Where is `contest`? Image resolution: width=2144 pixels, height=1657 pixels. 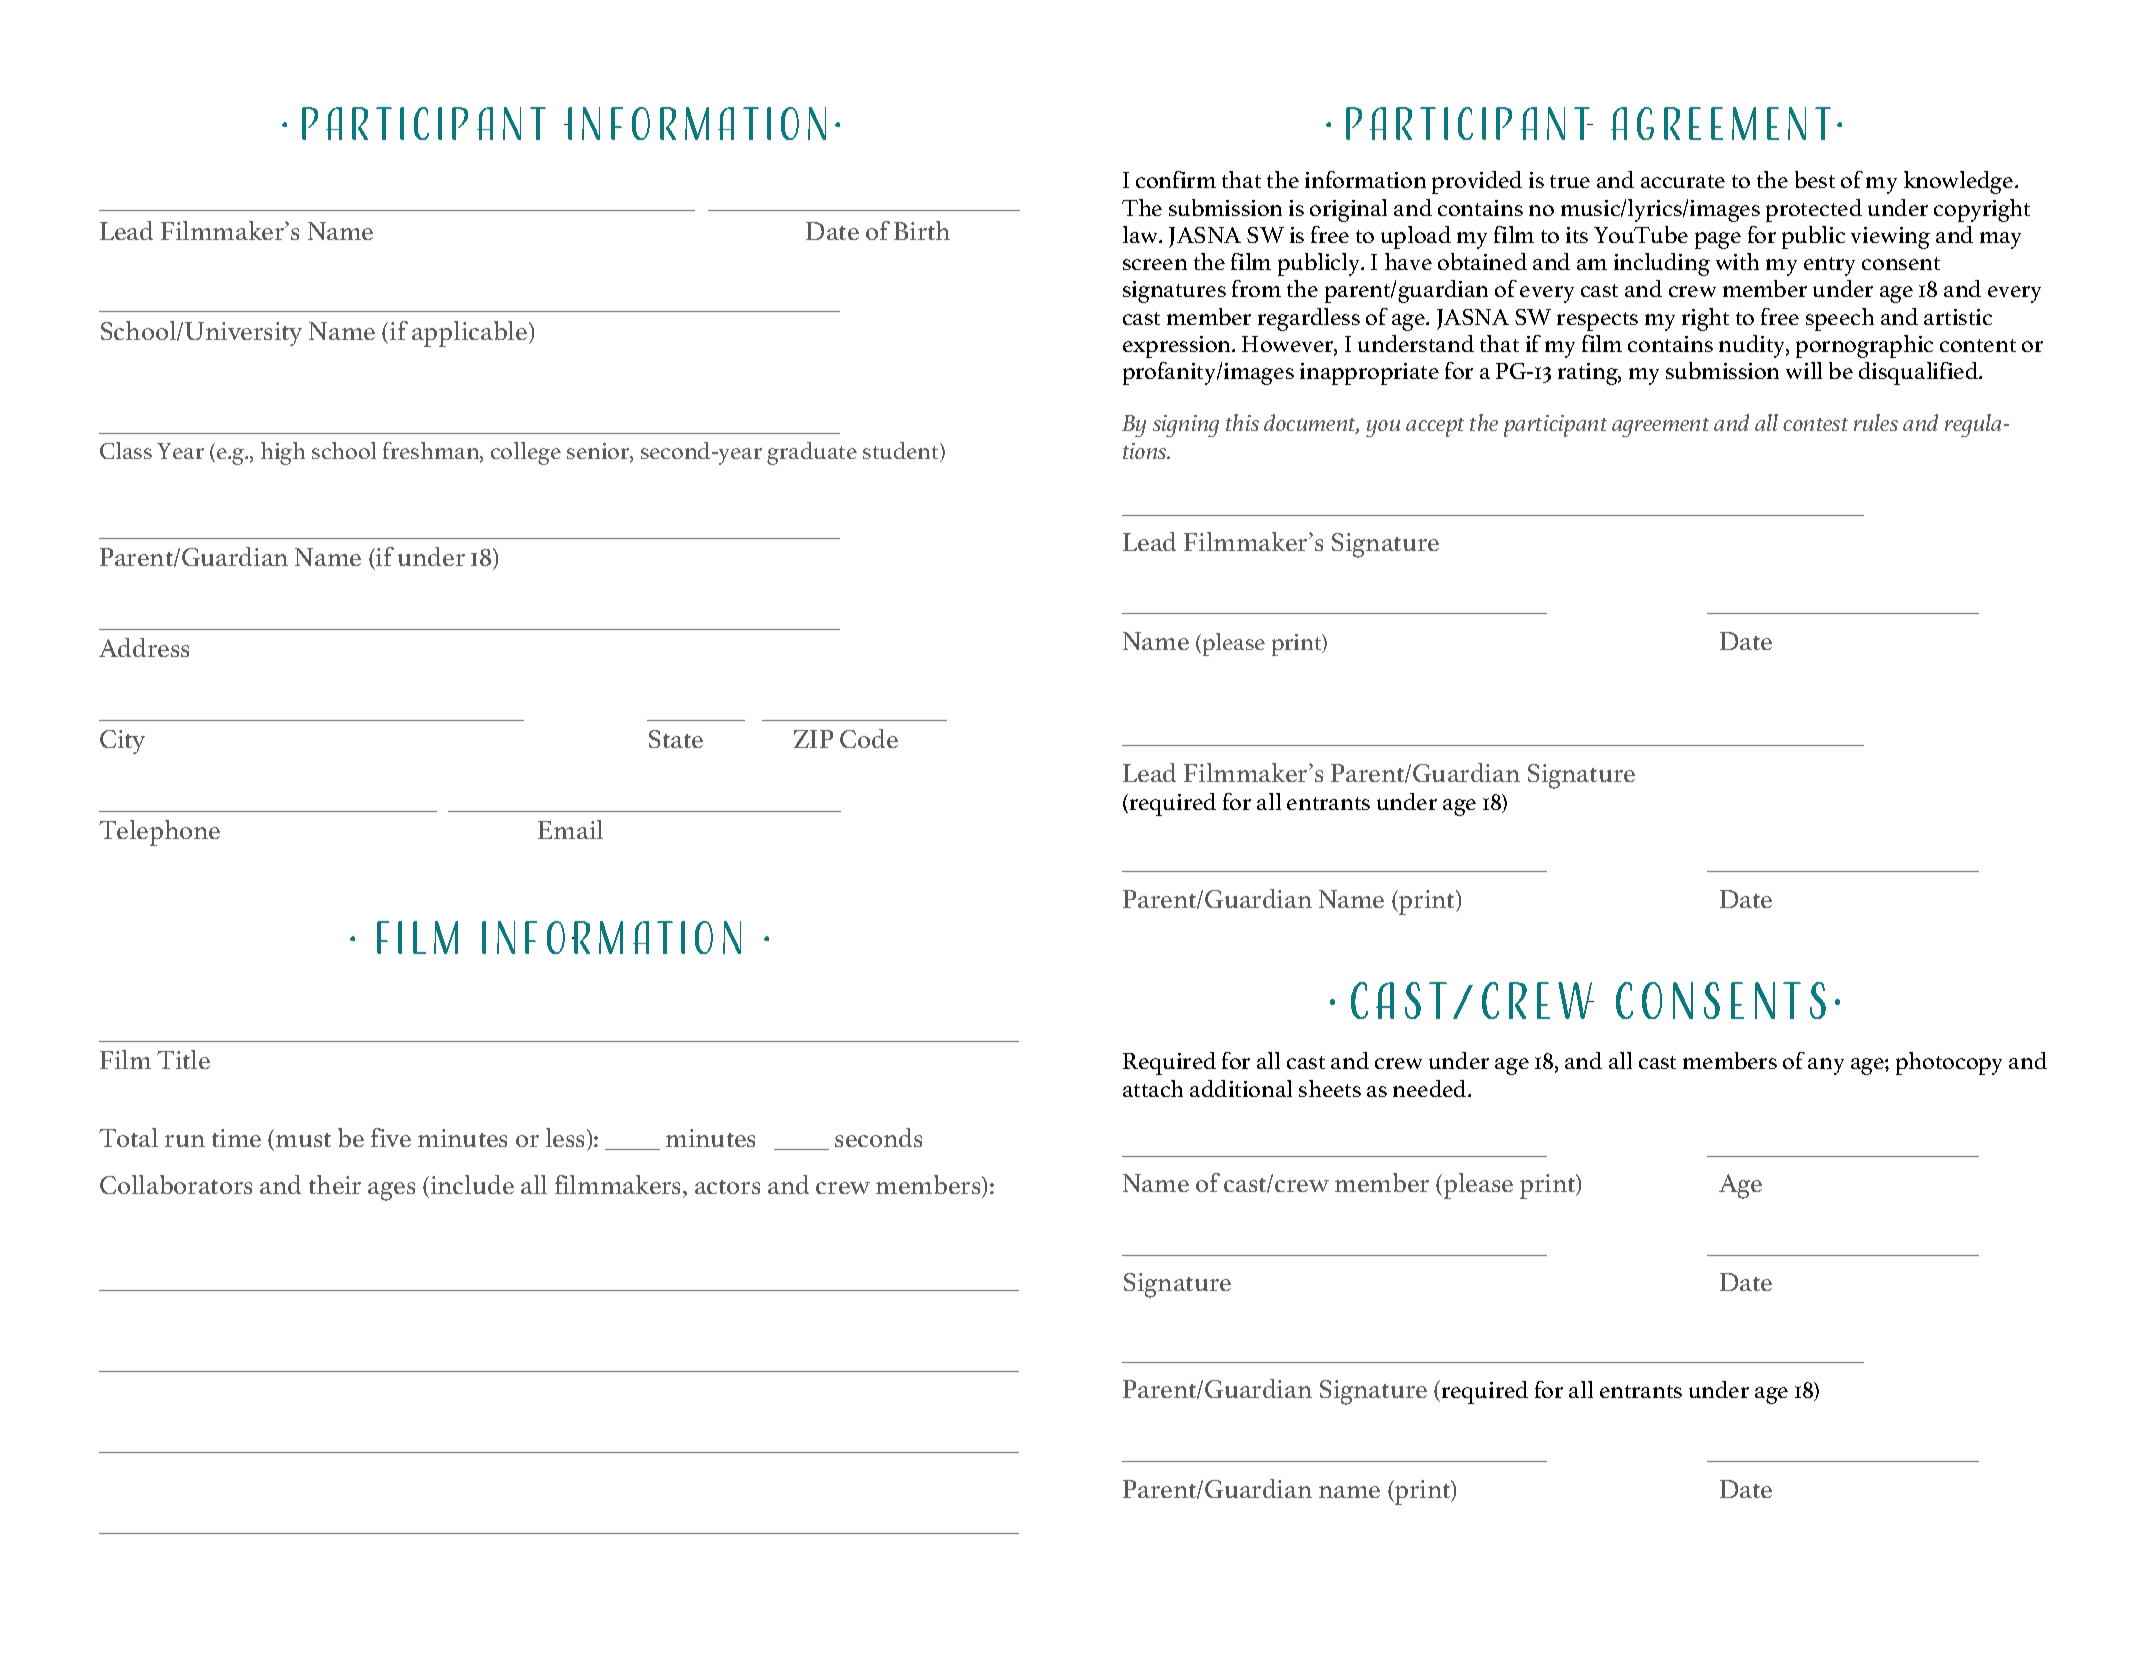 contest is located at coordinates (1815, 424).
